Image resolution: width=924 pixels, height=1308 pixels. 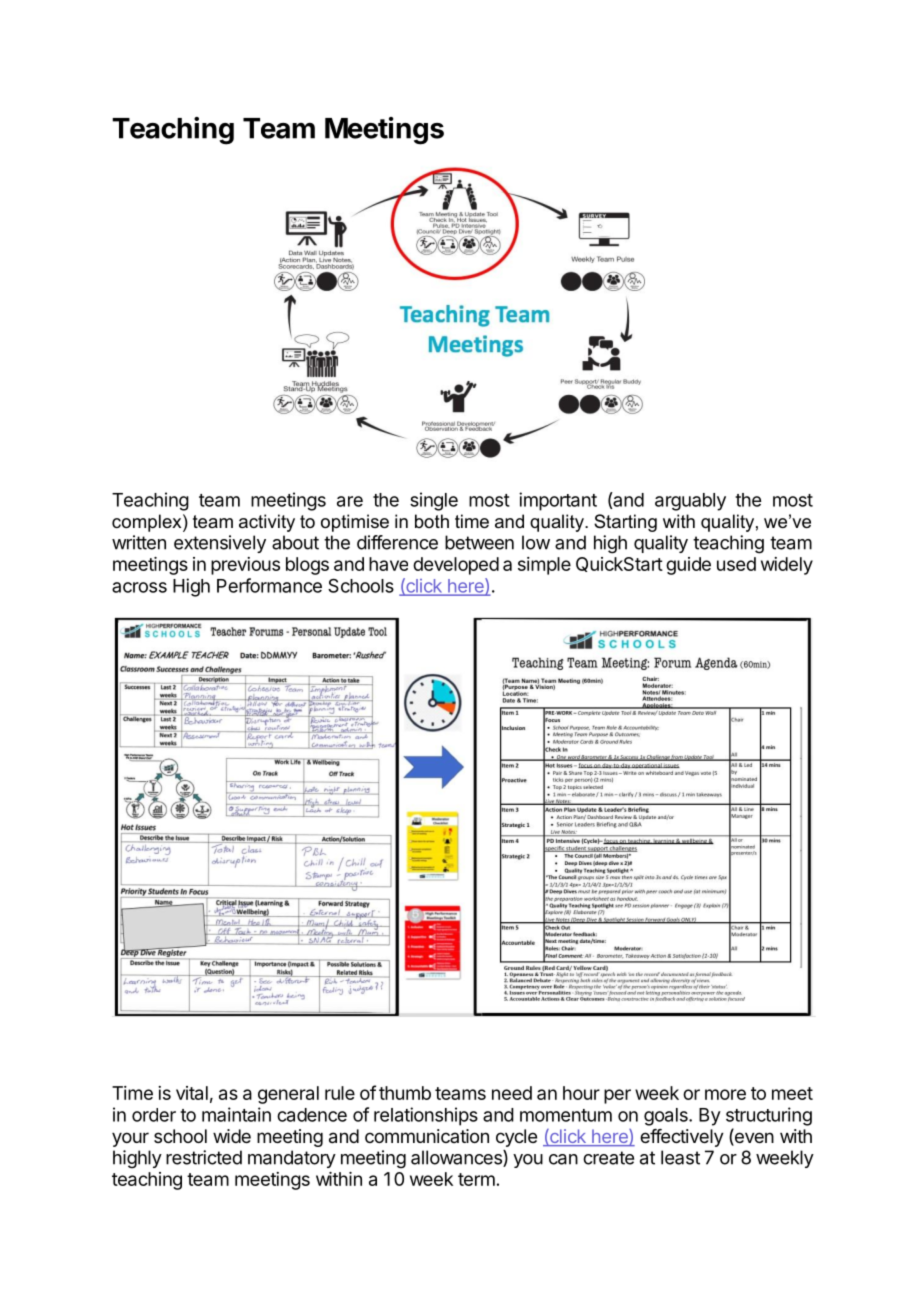 I want to click on hour, so click(x=581, y=1093).
